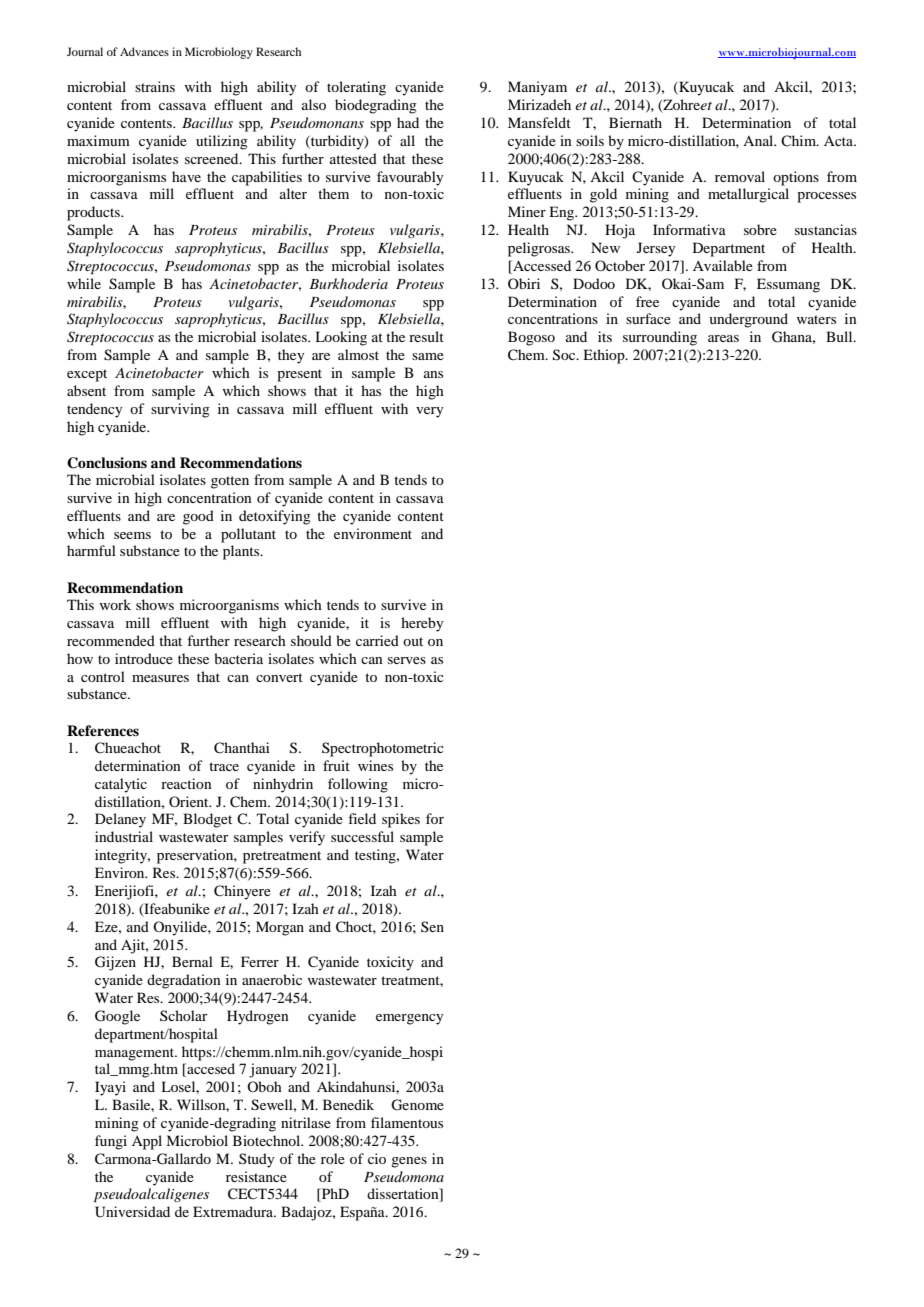 The height and width of the image is (1307, 924). Describe the element at coordinates (723, 338) in the image. I see `areas` at that location.
